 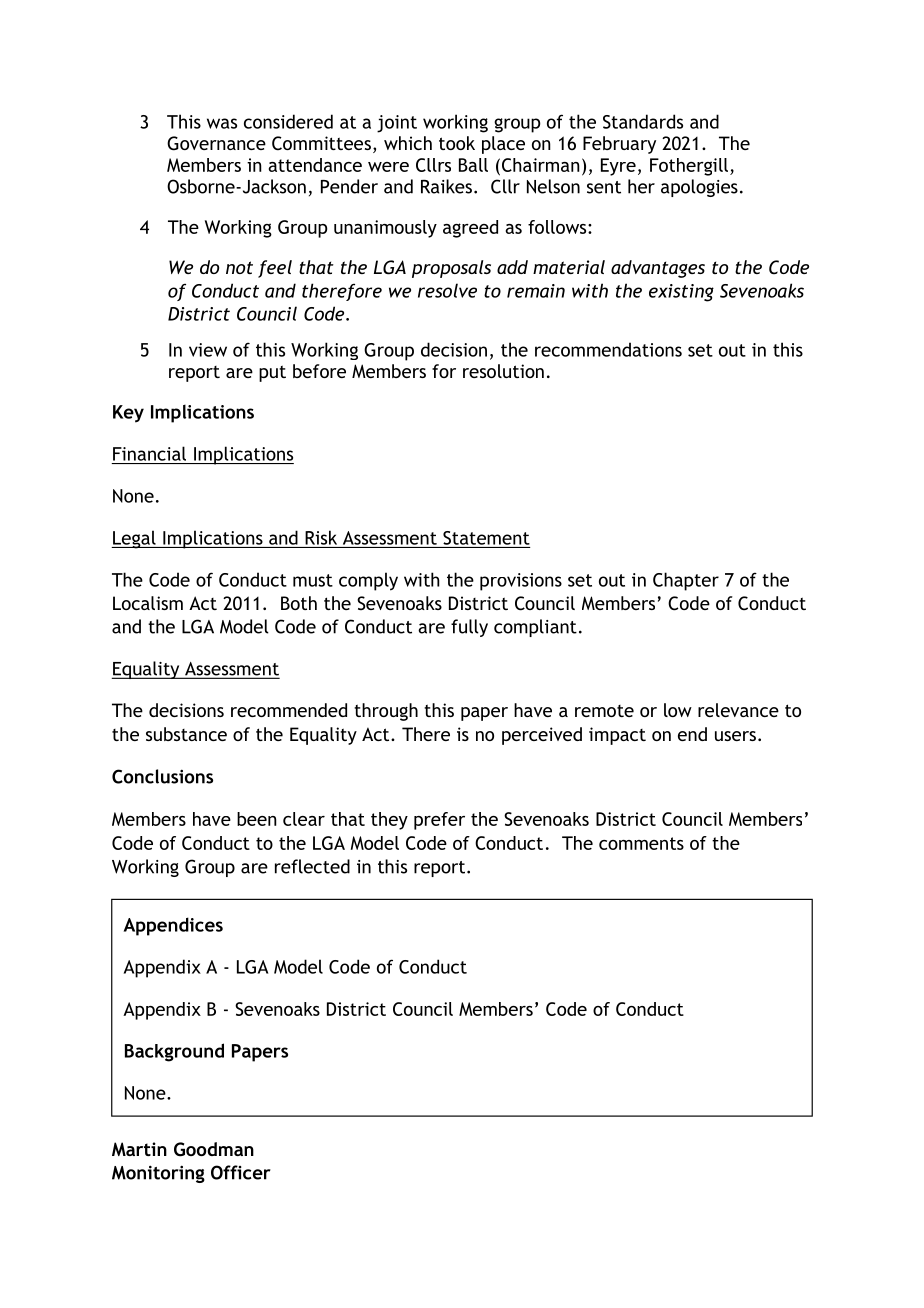 What do you see at coordinates (686, 581) in the screenshot?
I see `Chapter` at bounding box center [686, 581].
